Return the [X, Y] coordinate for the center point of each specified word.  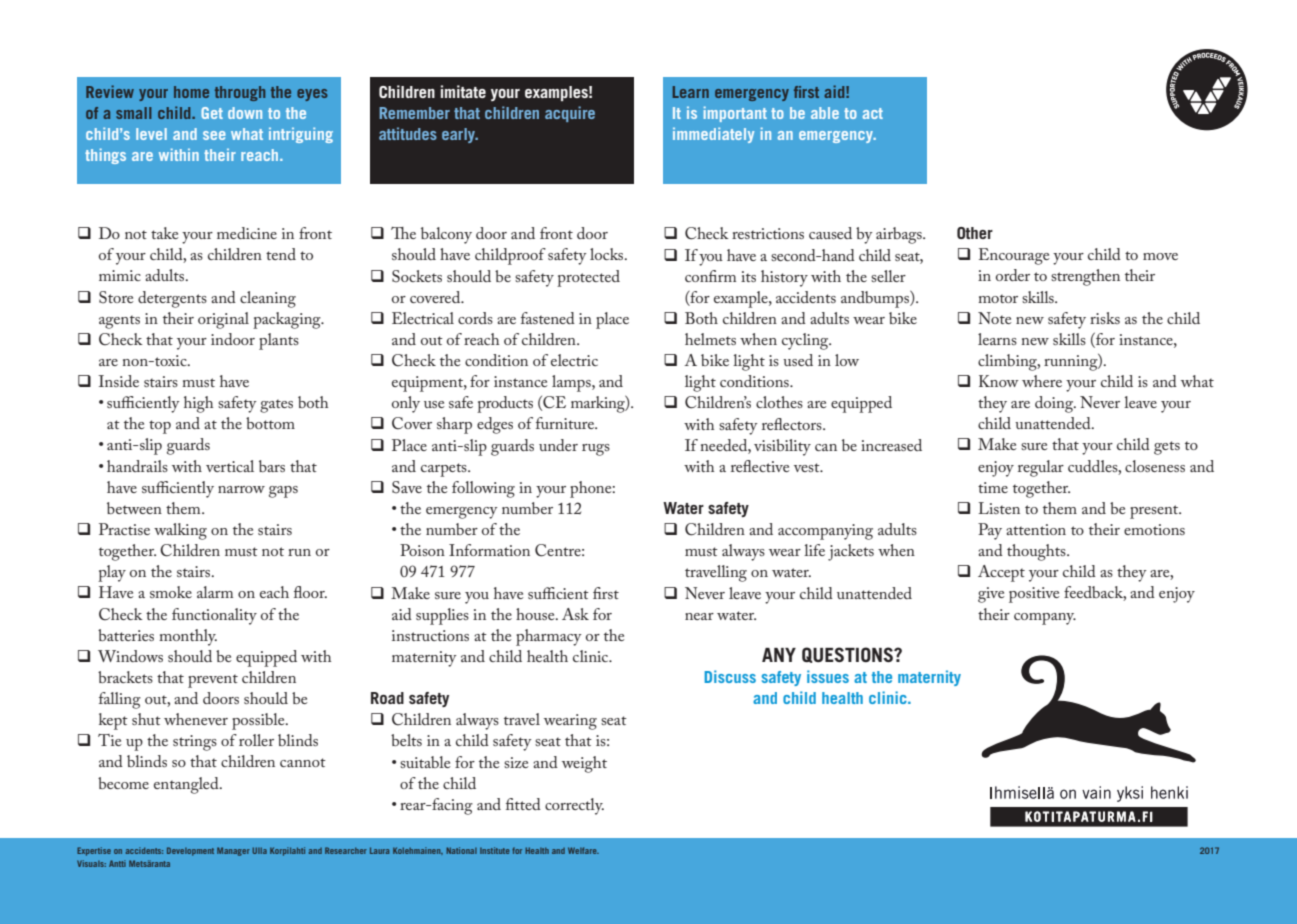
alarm [215, 592]
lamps [572, 383]
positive [1034, 595]
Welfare [583, 850]
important [735, 114]
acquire [570, 114]
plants [279, 341]
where [1042, 381]
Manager [233, 851]
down [245, 113]
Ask [575, 614]
